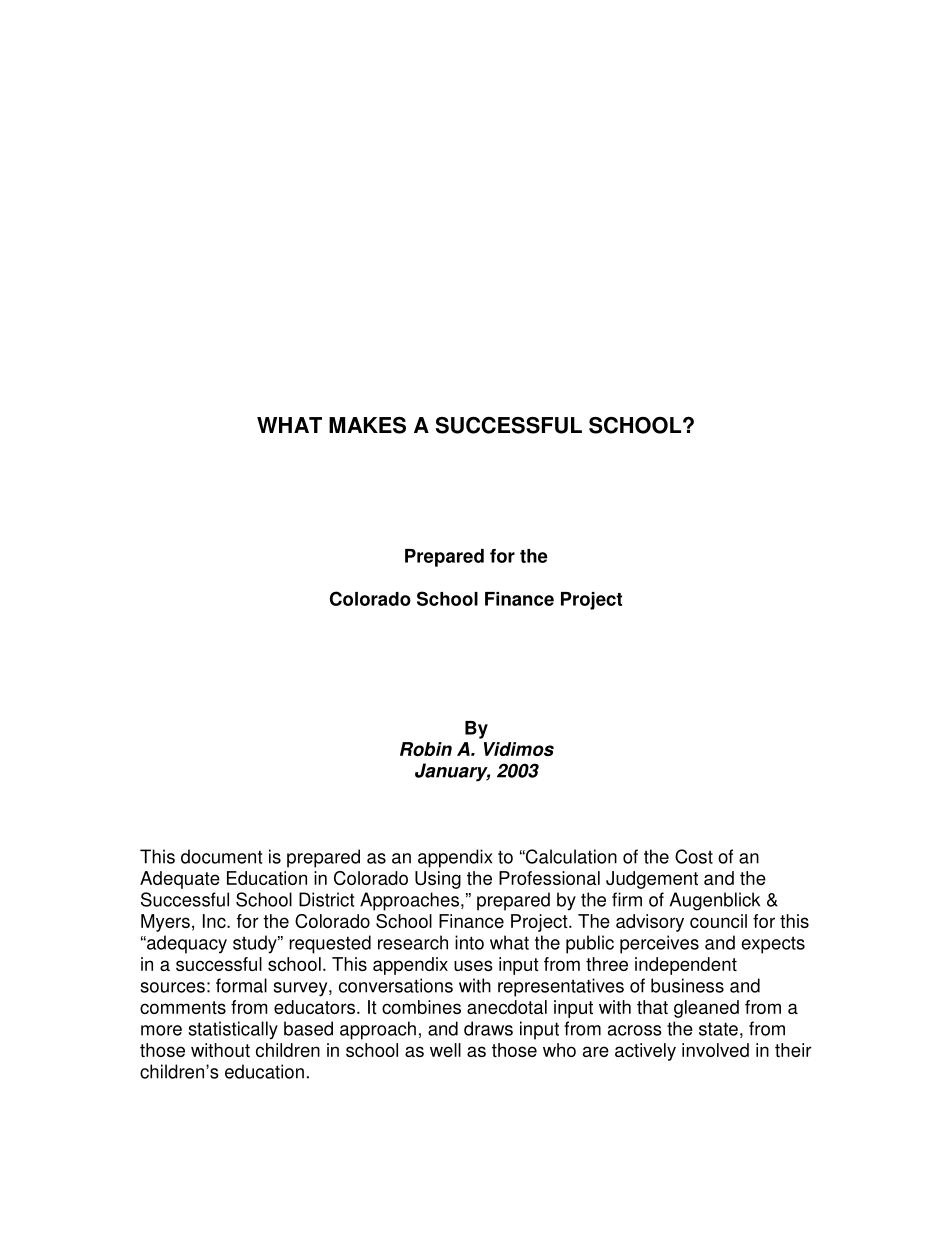  What do you see at coordinates (549, 878) in the screenshot?
I see `Professional` at bounding box center [549, 878].
